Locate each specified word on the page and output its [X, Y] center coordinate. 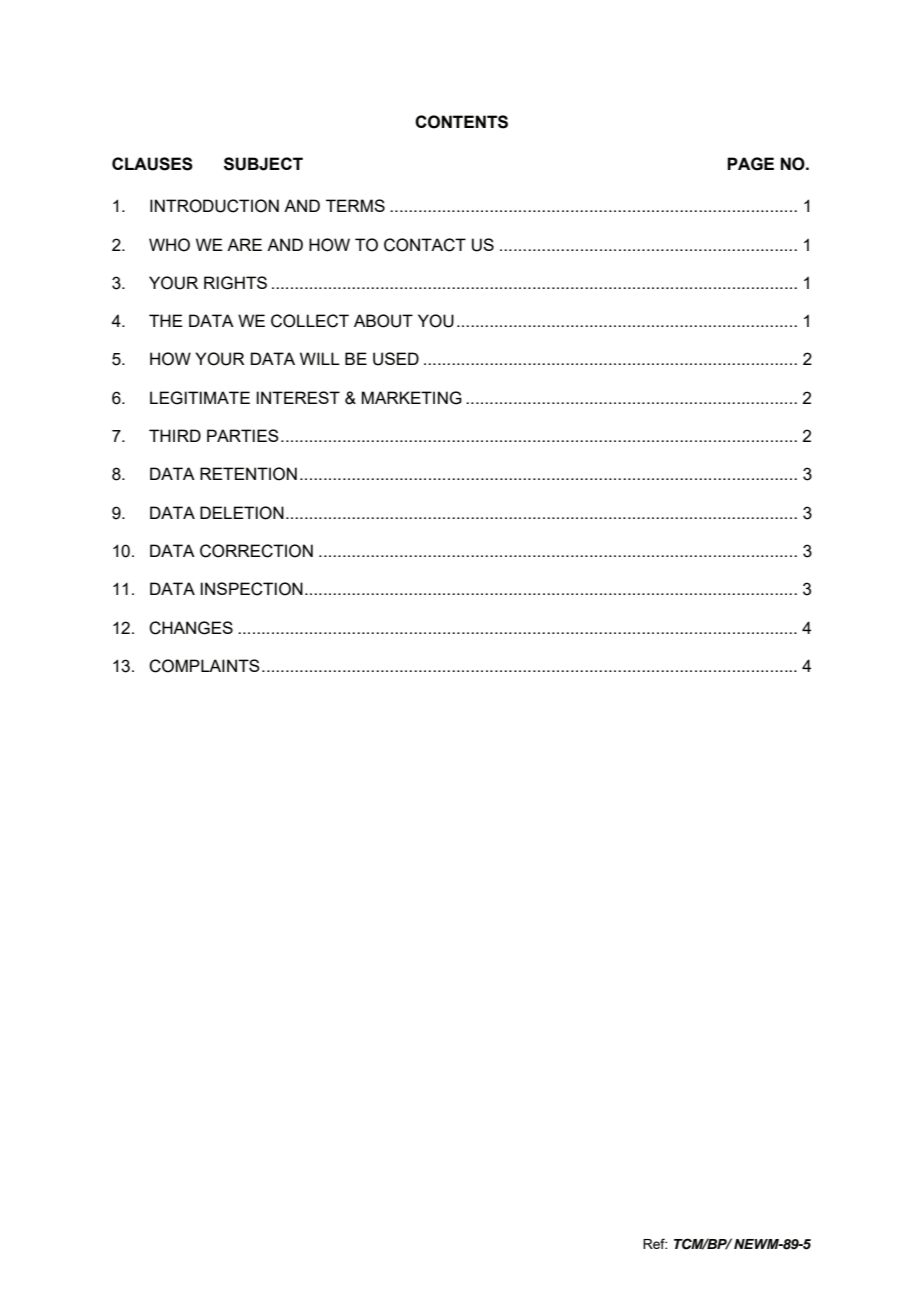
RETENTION [248, 474]
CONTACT [425, 245]
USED [396, 359]
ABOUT [383, 321]
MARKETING [412, 398]
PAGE [750, 164]
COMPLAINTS [204, 666]
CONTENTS [461, 122]
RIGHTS [235, 283]
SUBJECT [263, 164]
